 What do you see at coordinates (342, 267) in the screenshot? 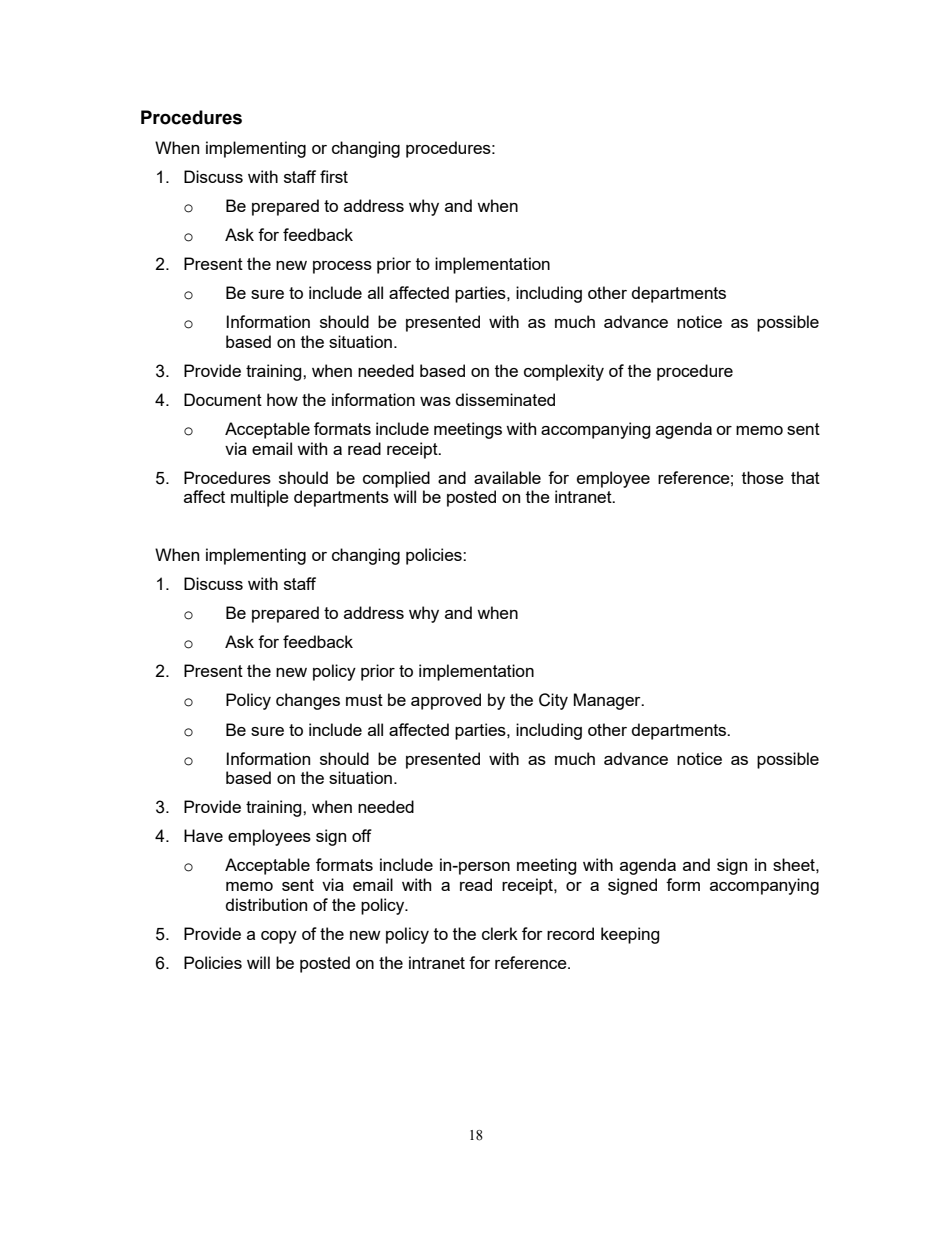
I see `process` at bounding box center [342, 267].
